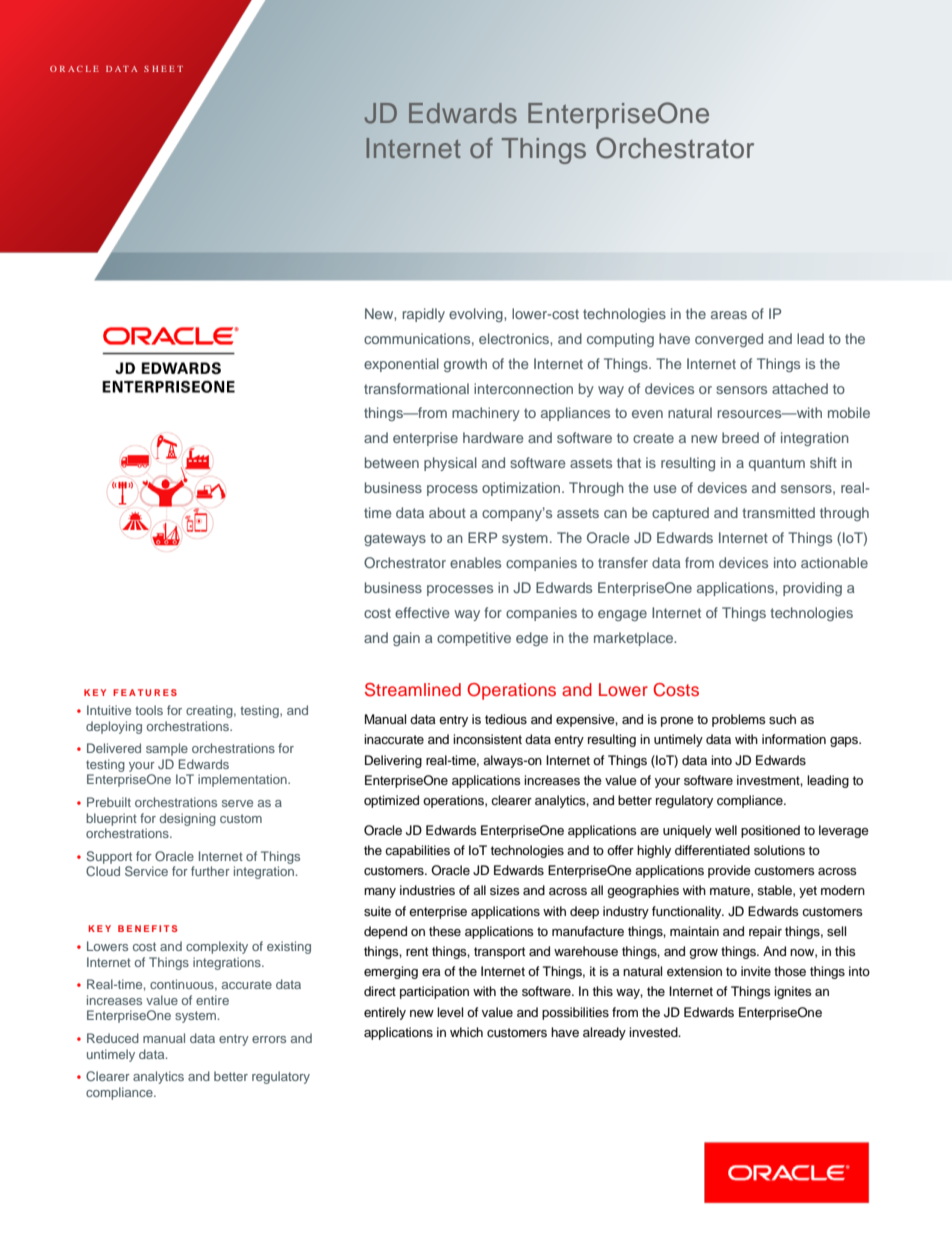 The width and height of the document is (952, 1233). Describe the element at coordinates (401, 365) in the document. I see `exponential` at that location.
